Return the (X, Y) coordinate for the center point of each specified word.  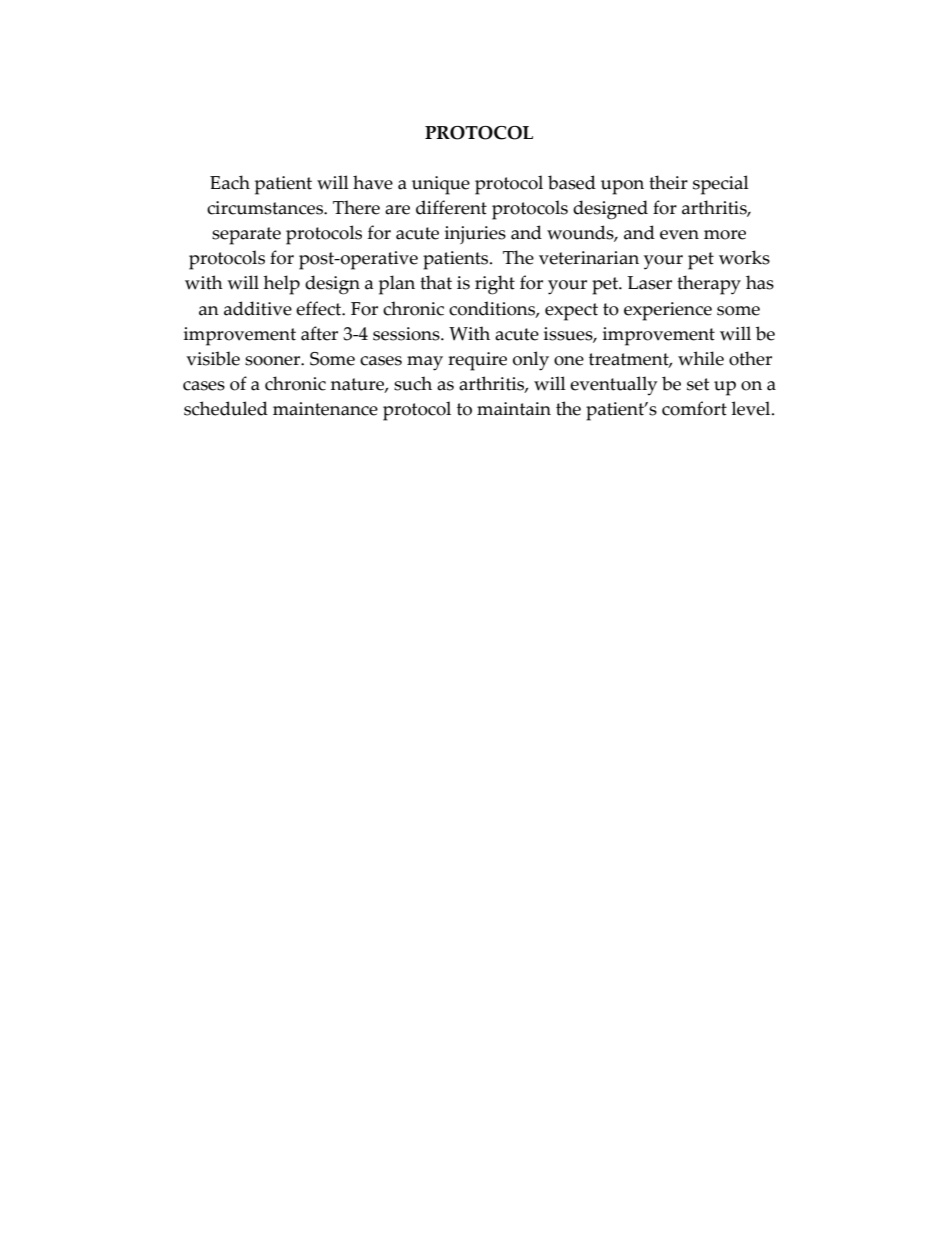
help (282, 285)
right (495, 285)
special (721, 185)
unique (441, 185)
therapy (709, 285)
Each (230, 182)
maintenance (325, 409)
